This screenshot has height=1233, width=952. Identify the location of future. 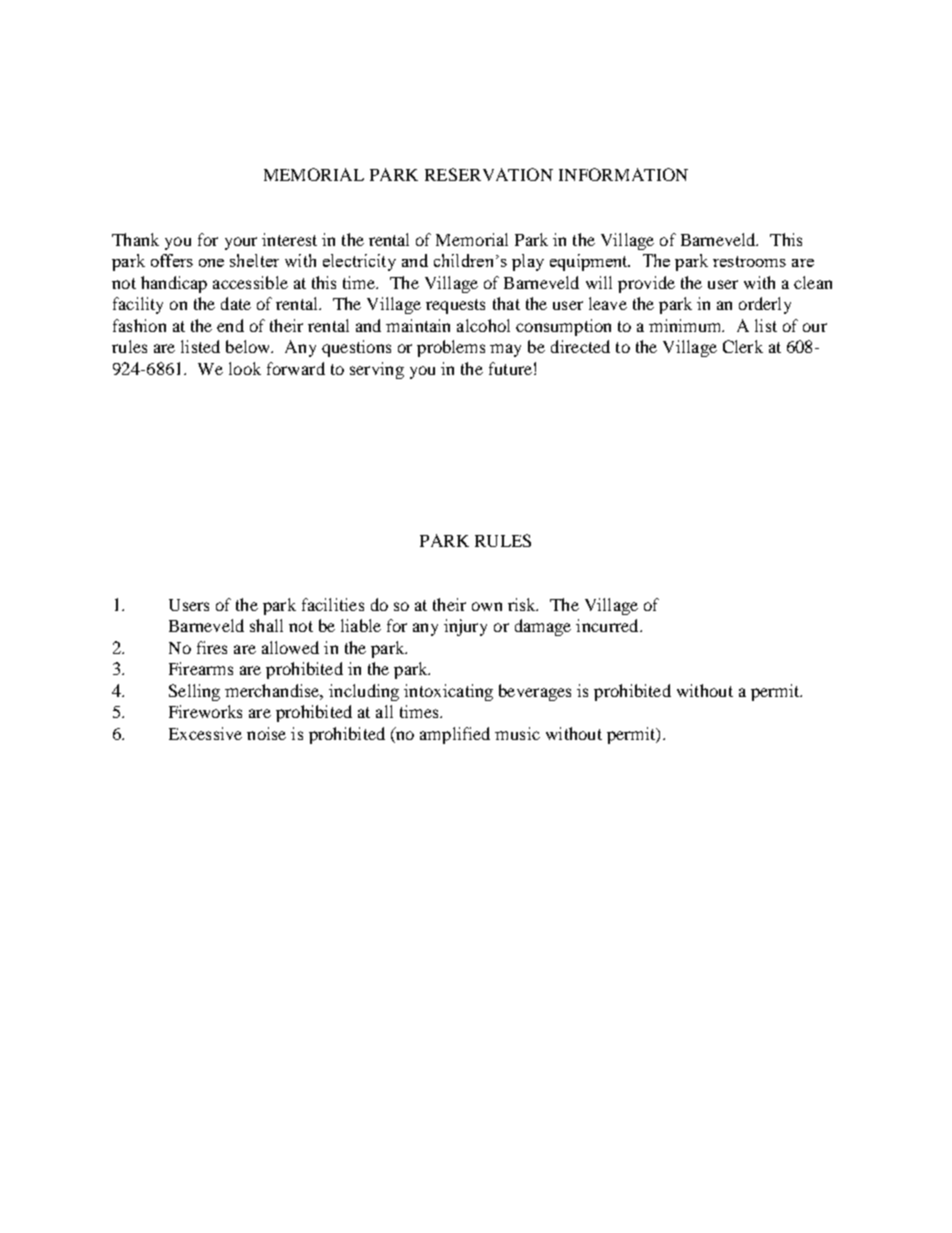
(510, 368).
